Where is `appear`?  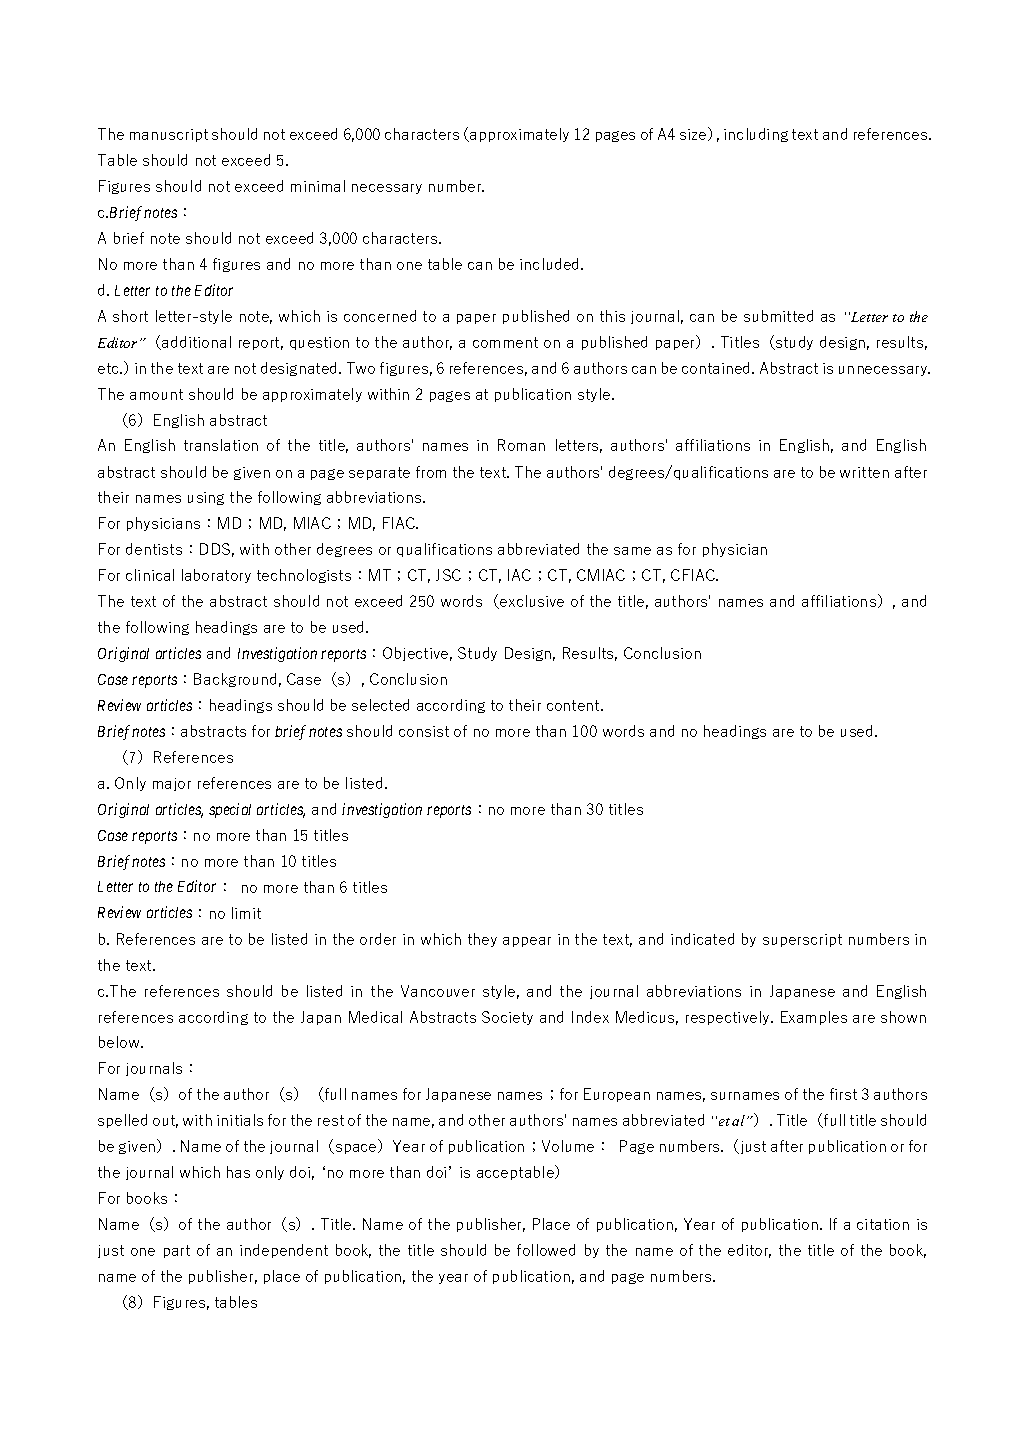 appear is located at coordinates (527, 942).
